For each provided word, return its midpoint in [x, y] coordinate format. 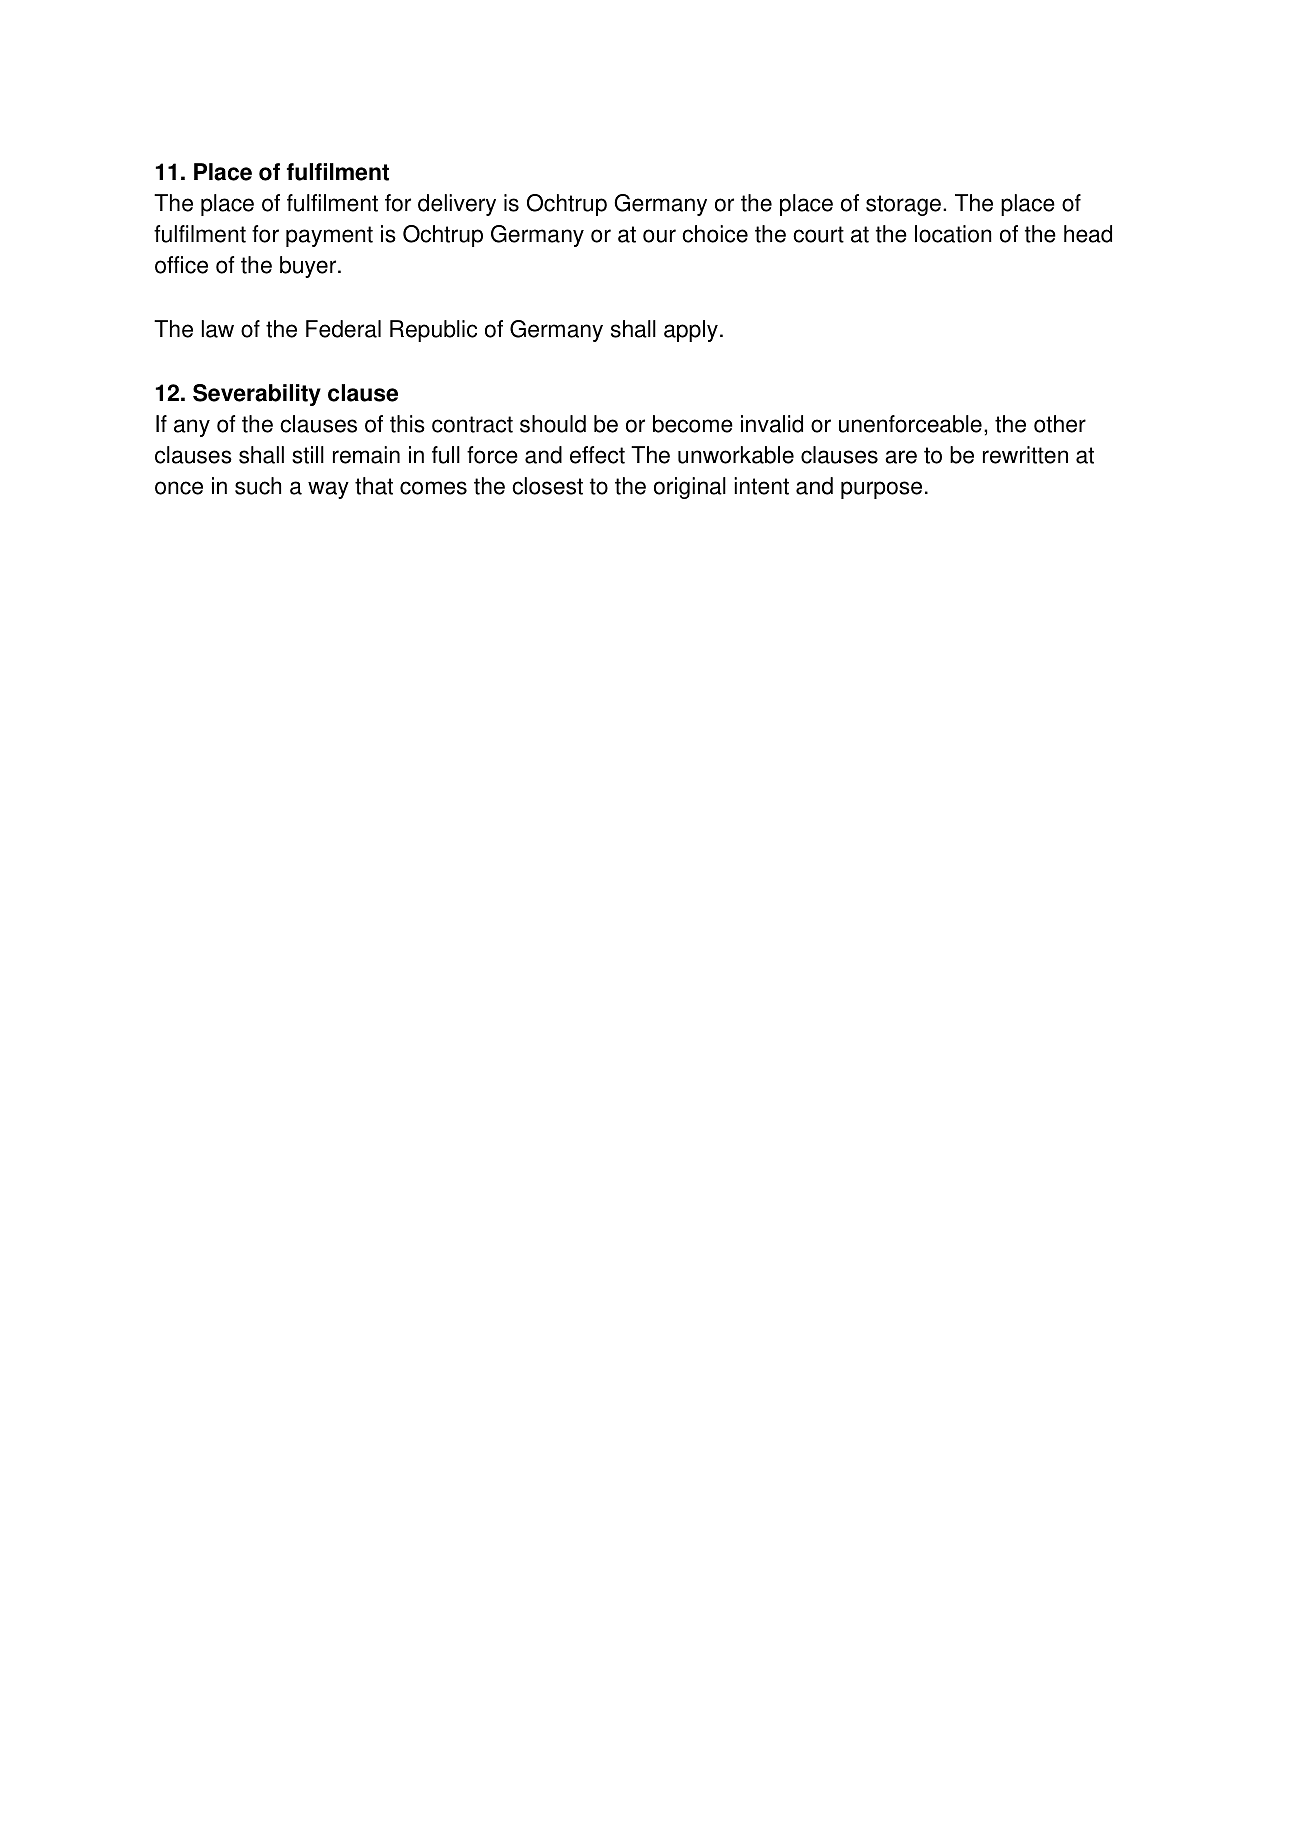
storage [903, 205]
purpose [881, 490]
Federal [343, 329]
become [693, 424]
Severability [257, 395]
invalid [772, 424]
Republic [433, 331]
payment [329, 236]
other [1060, 424]
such [258, 486]
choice [715, 234]
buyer [309, 267]
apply [691, 331]
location [953, 234]
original [690, 488]
